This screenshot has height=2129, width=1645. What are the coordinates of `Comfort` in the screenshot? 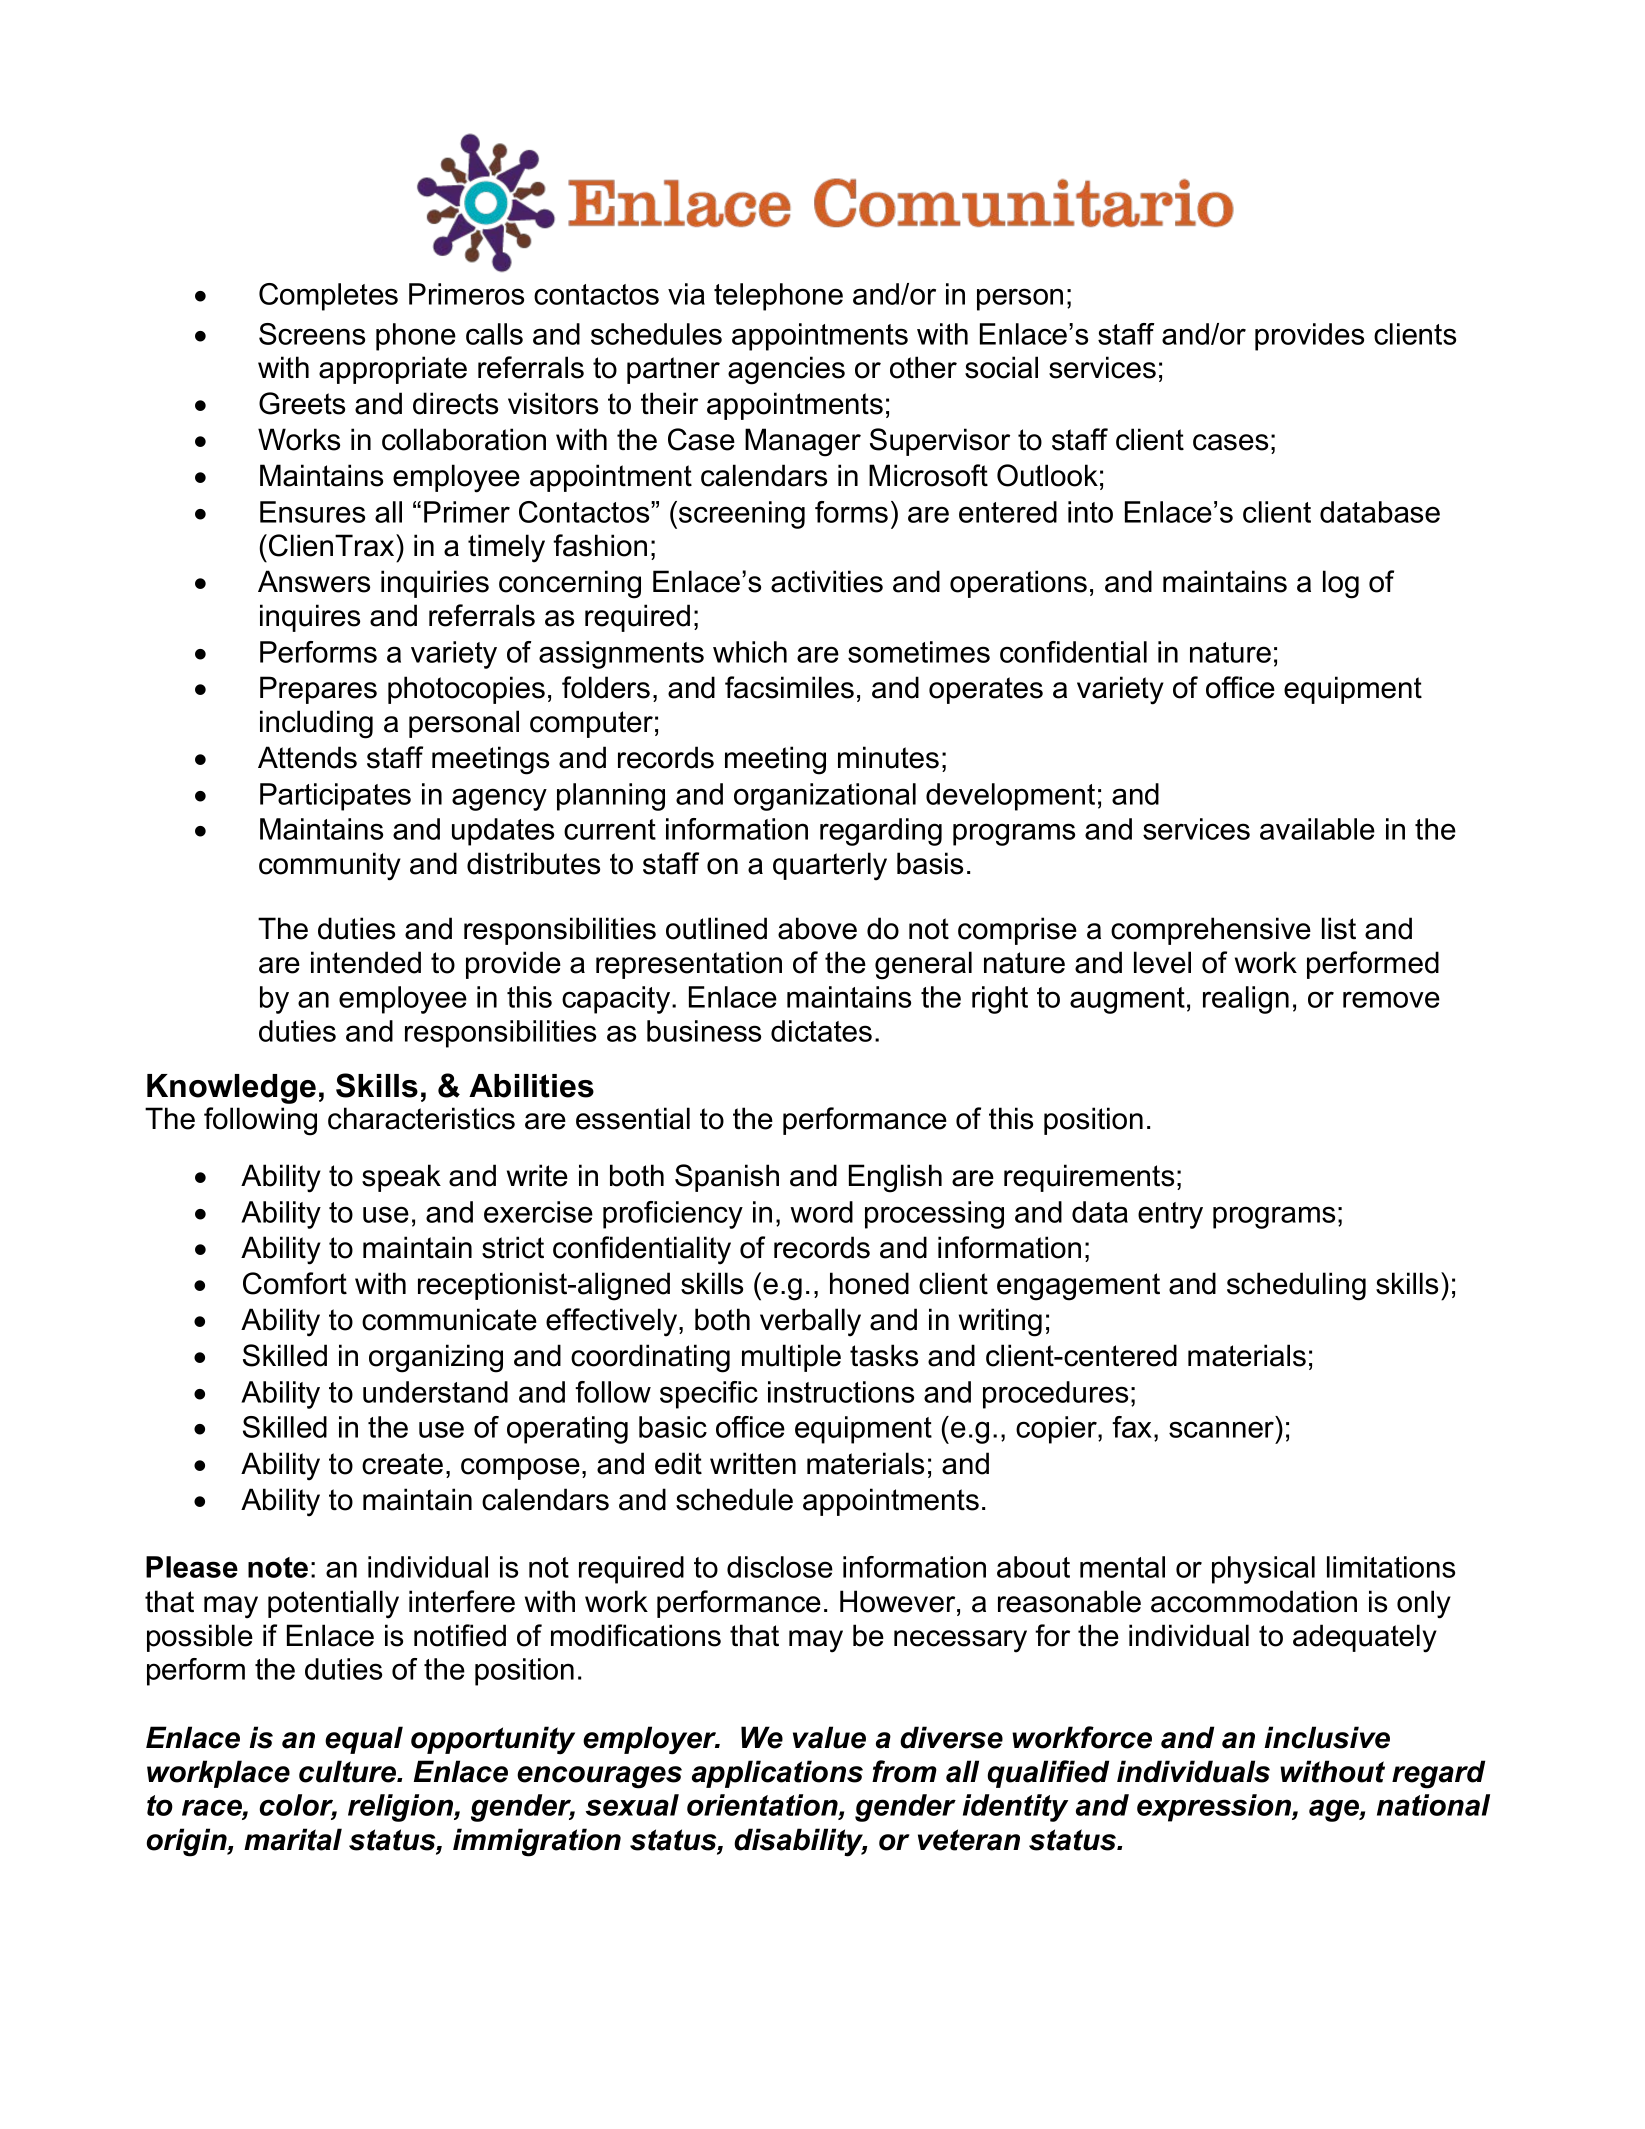 It's located at (295, 1283).
